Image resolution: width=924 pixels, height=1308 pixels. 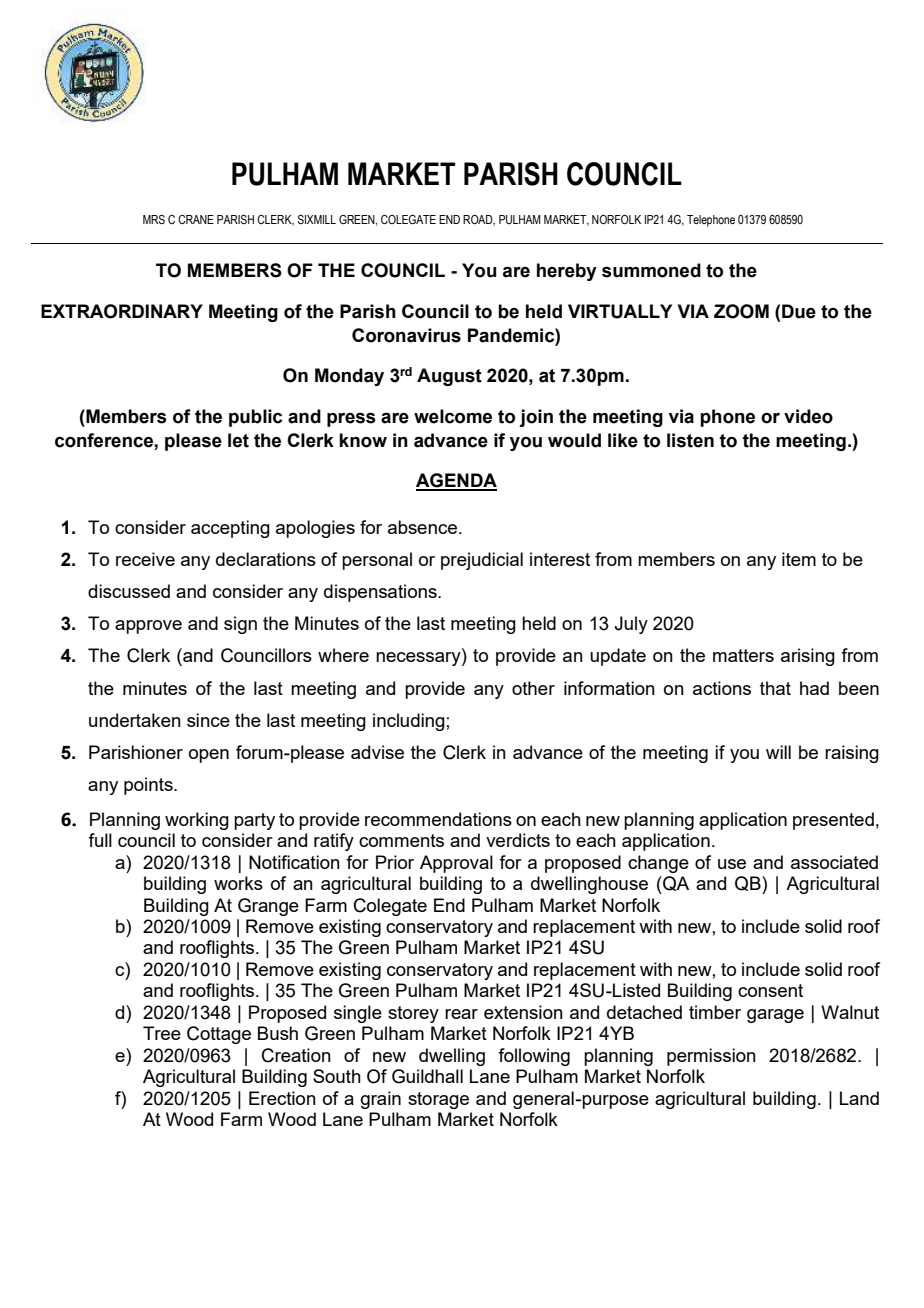 I want to click on hereby, so click(x=567, y=272).
